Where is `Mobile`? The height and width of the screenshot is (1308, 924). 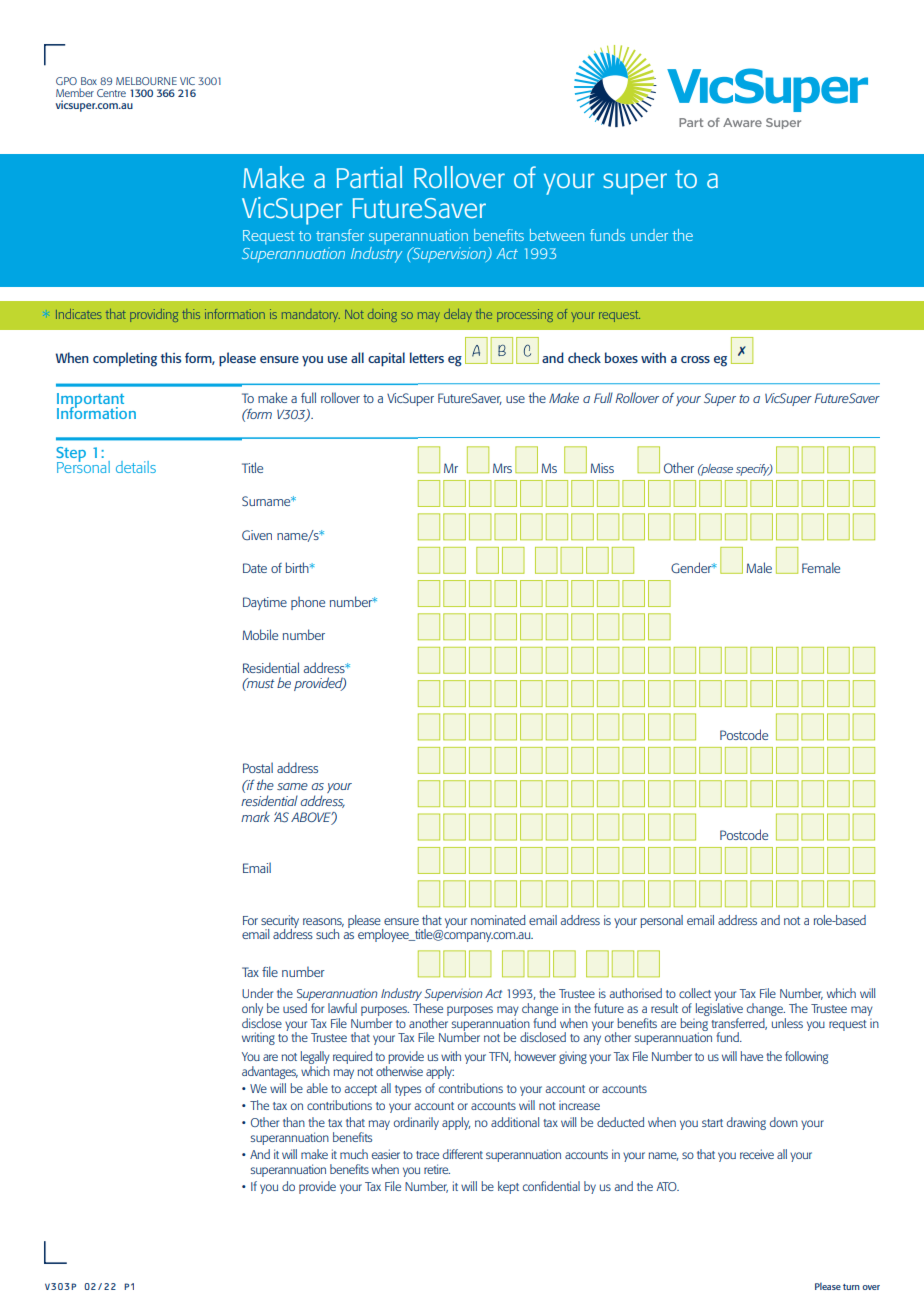 Mobile is located at coordinates (260, 634).
